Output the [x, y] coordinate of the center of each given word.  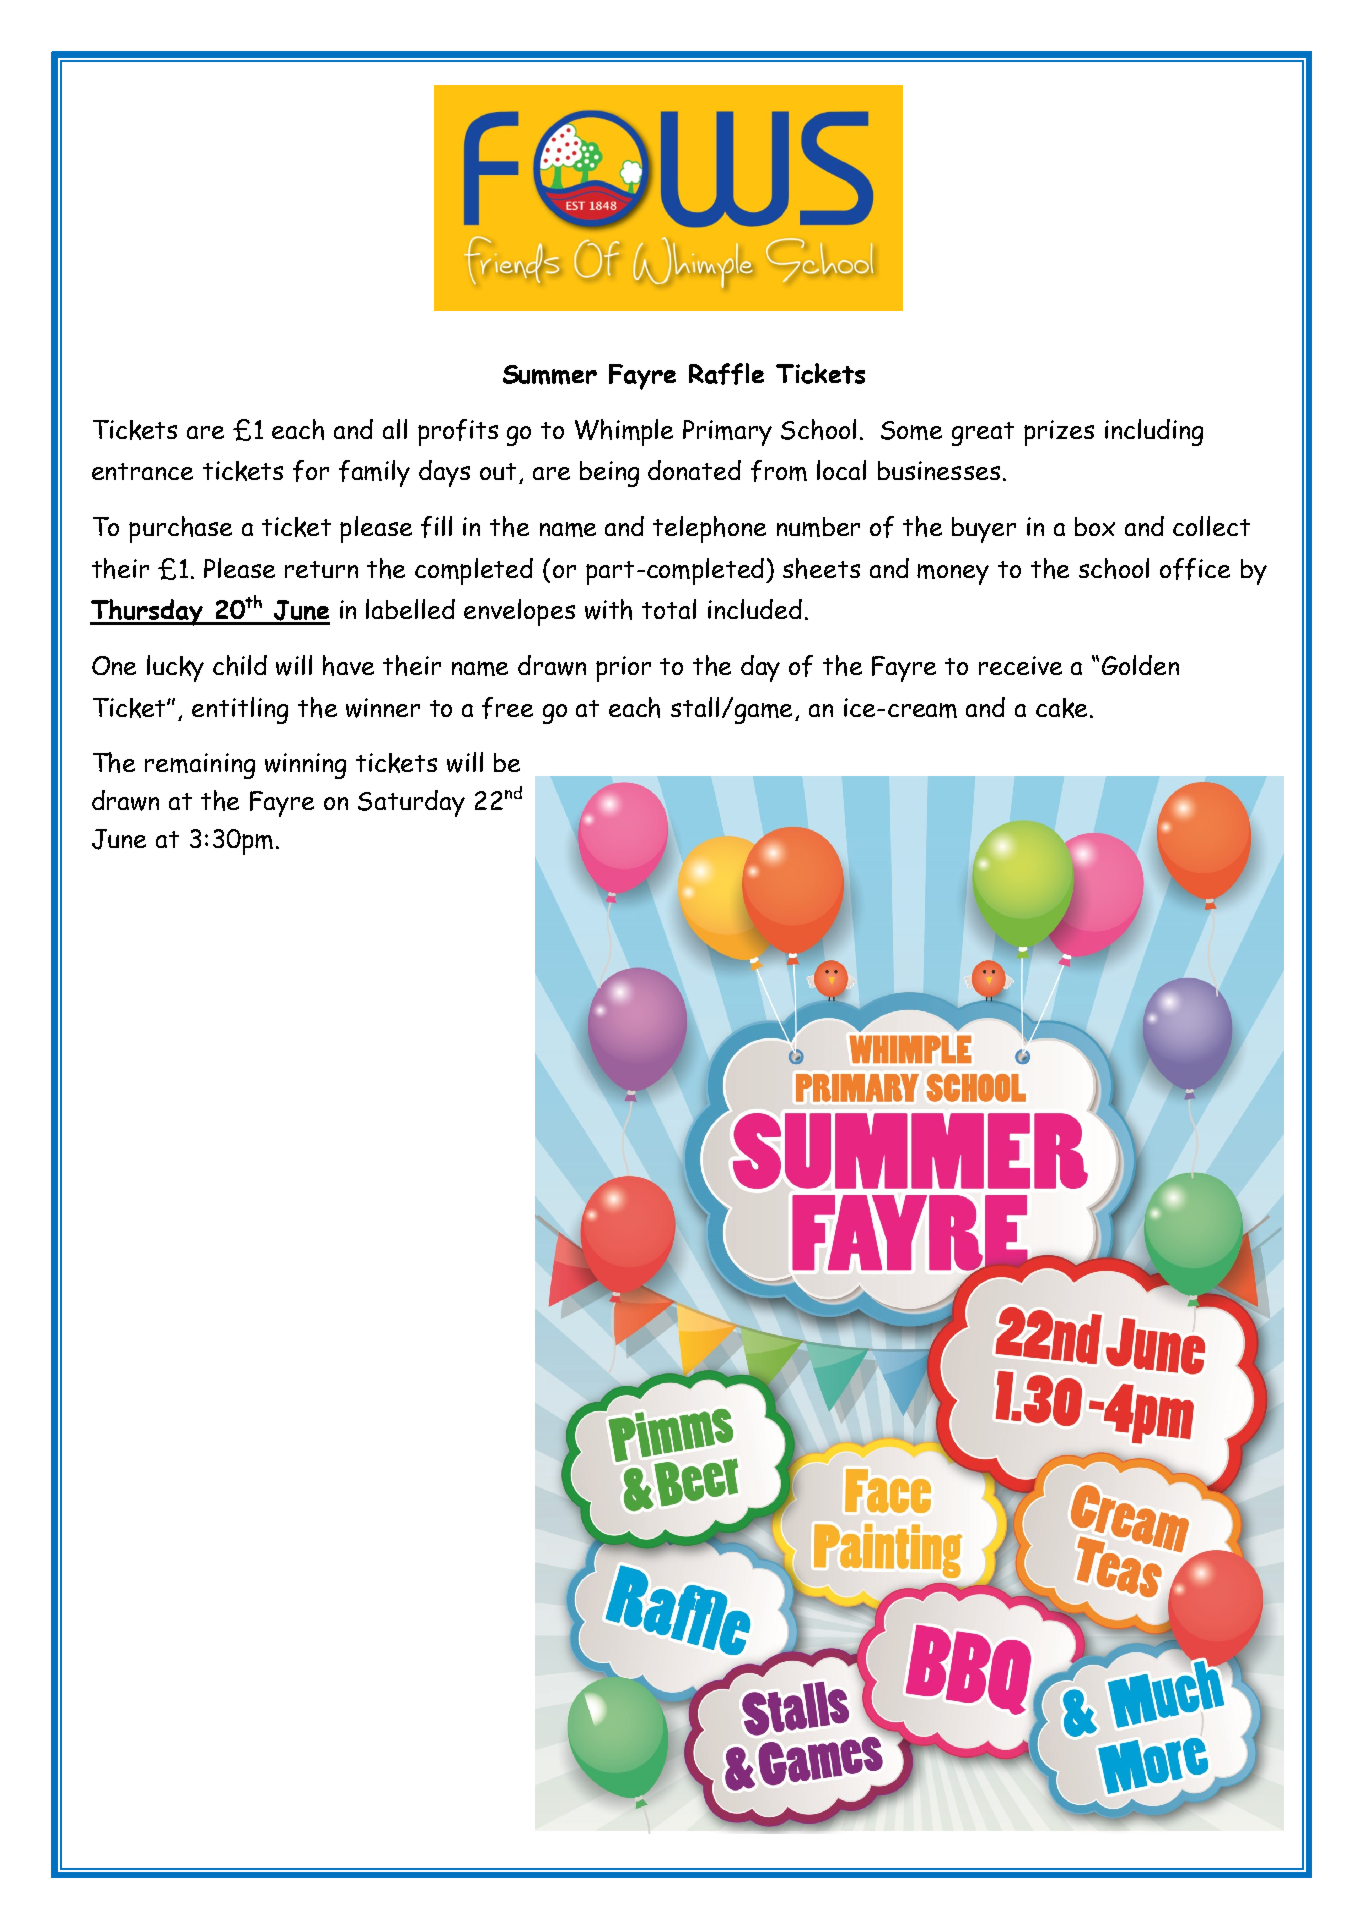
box [1095, 526]
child [240, 665]
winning [305, 766]
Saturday [411, 803]
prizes [1059, 433]
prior [623, 669]
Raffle [726, 374]
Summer [550, 375]
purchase [180, 529]
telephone [709, 529]
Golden [1140, 665]
